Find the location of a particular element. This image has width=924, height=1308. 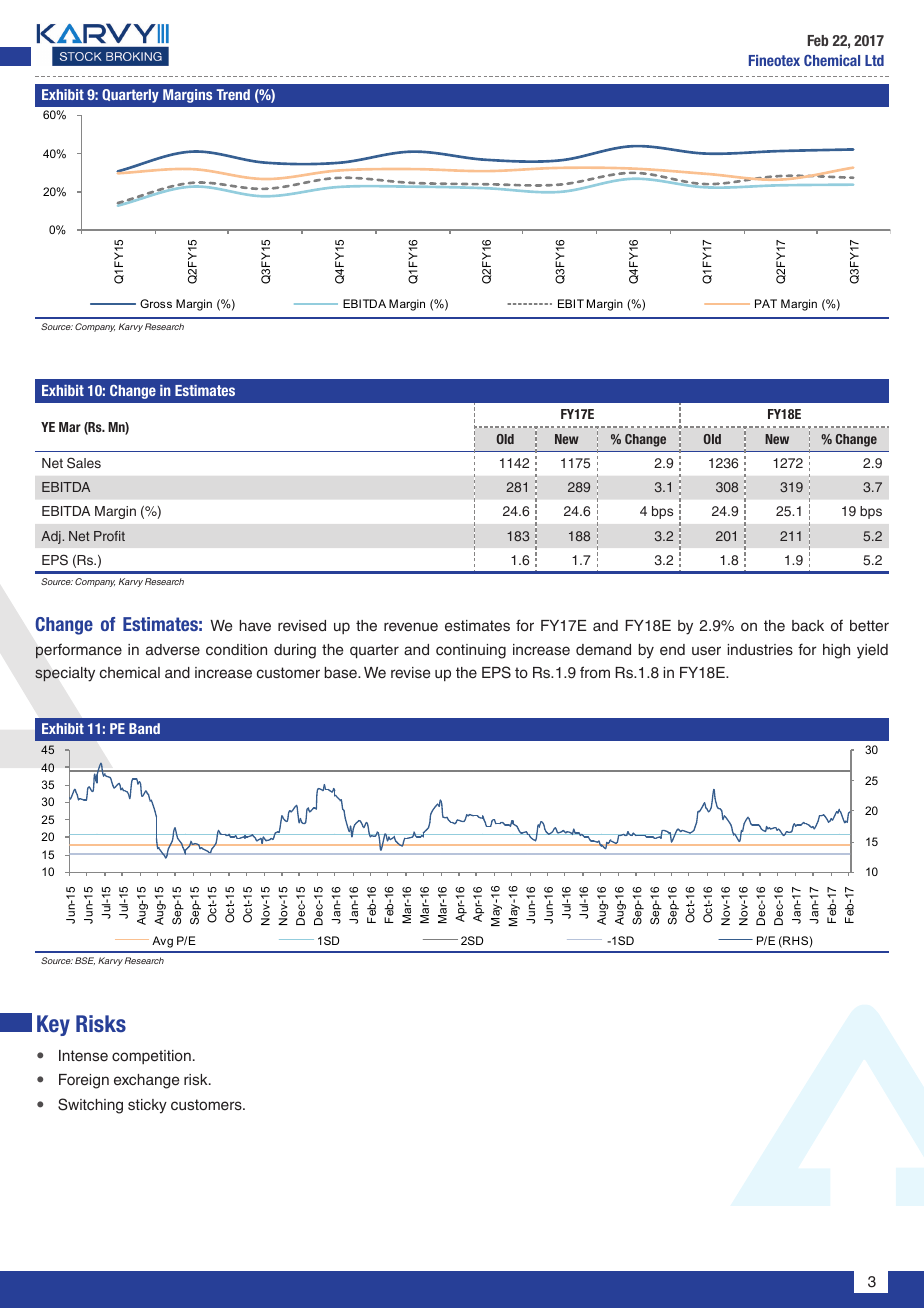

PAT is located at coordinates (766, 303).
